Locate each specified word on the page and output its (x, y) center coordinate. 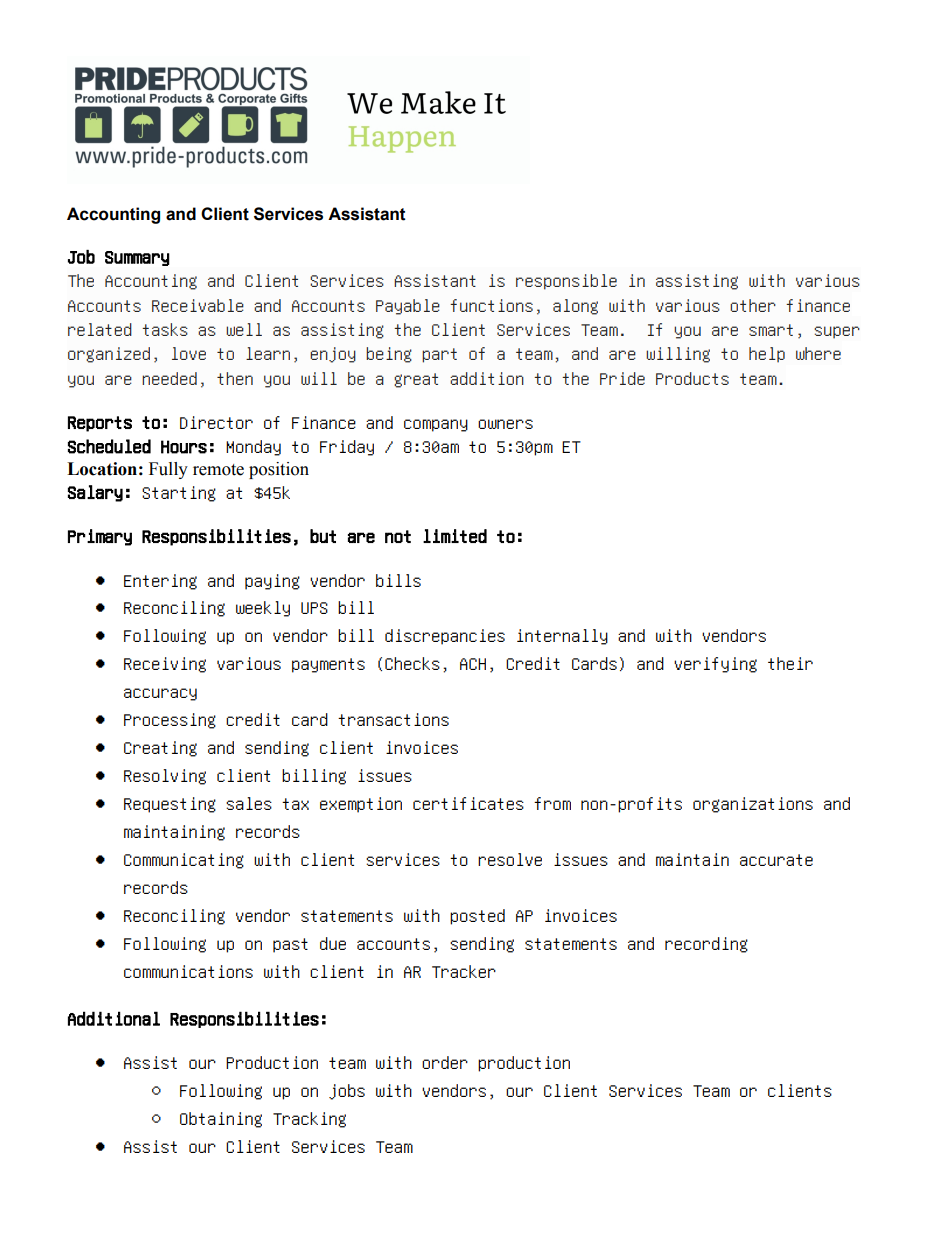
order (445, 1062)
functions (491, 305)
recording (706, 945)
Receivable (198, 305)
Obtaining (221, 1120)
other (753, 305)
